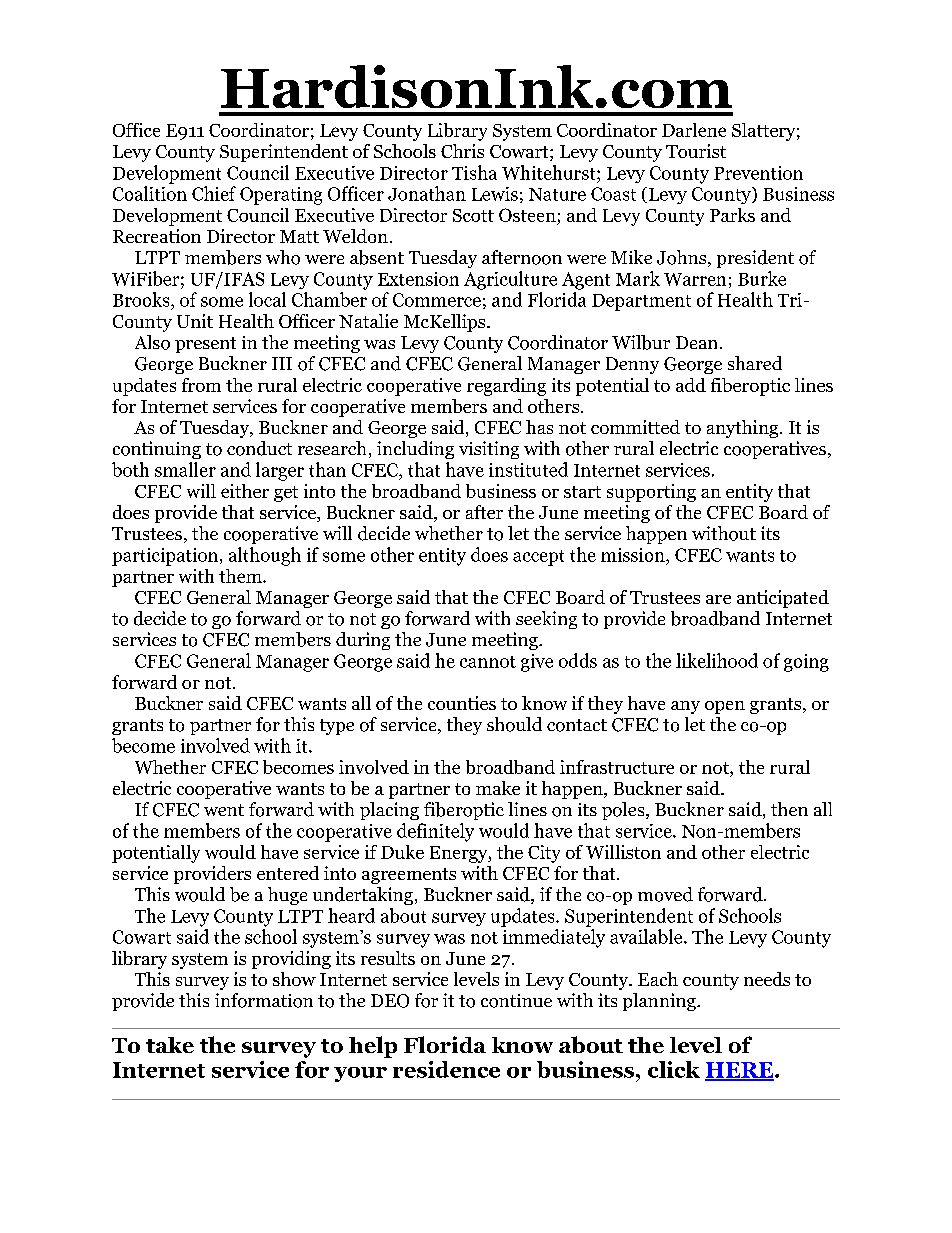 The image size is (952, 1233). I want to click on take, so click(170, 1045).
